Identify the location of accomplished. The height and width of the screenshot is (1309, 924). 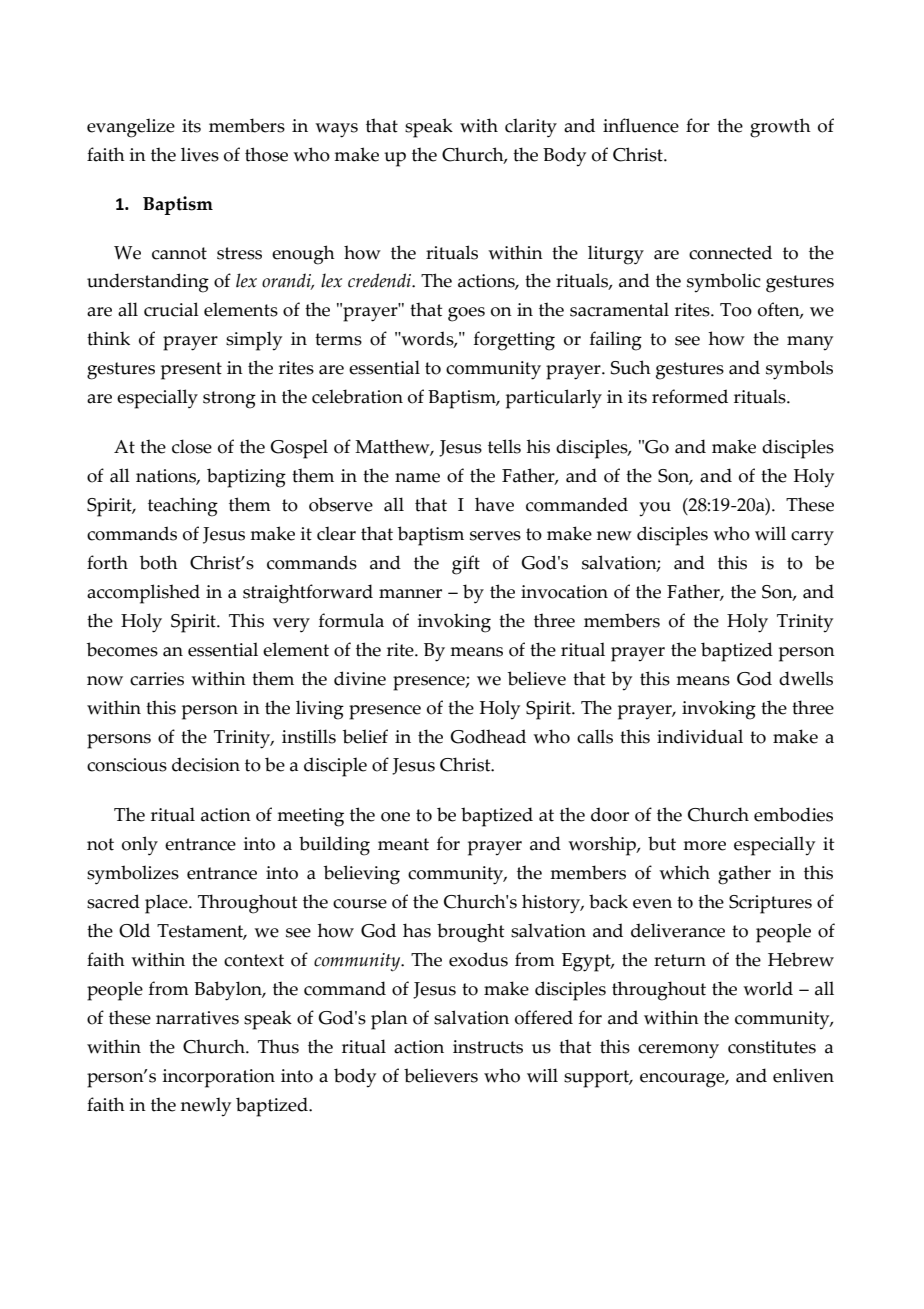
(143, 594).
